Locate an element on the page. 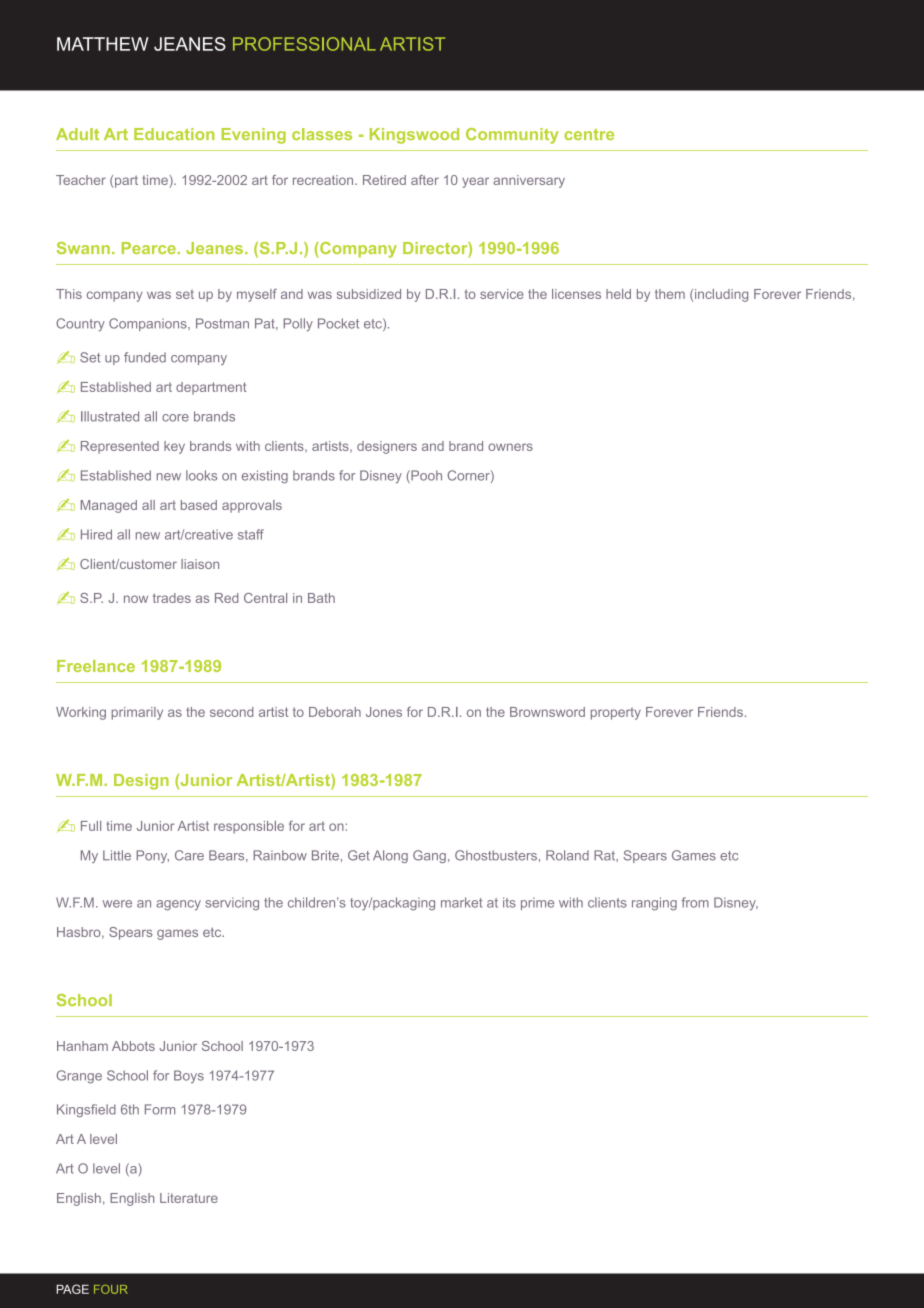 The height and width of the page is (1308, 924). classes is located at coordinates (322, 134).
